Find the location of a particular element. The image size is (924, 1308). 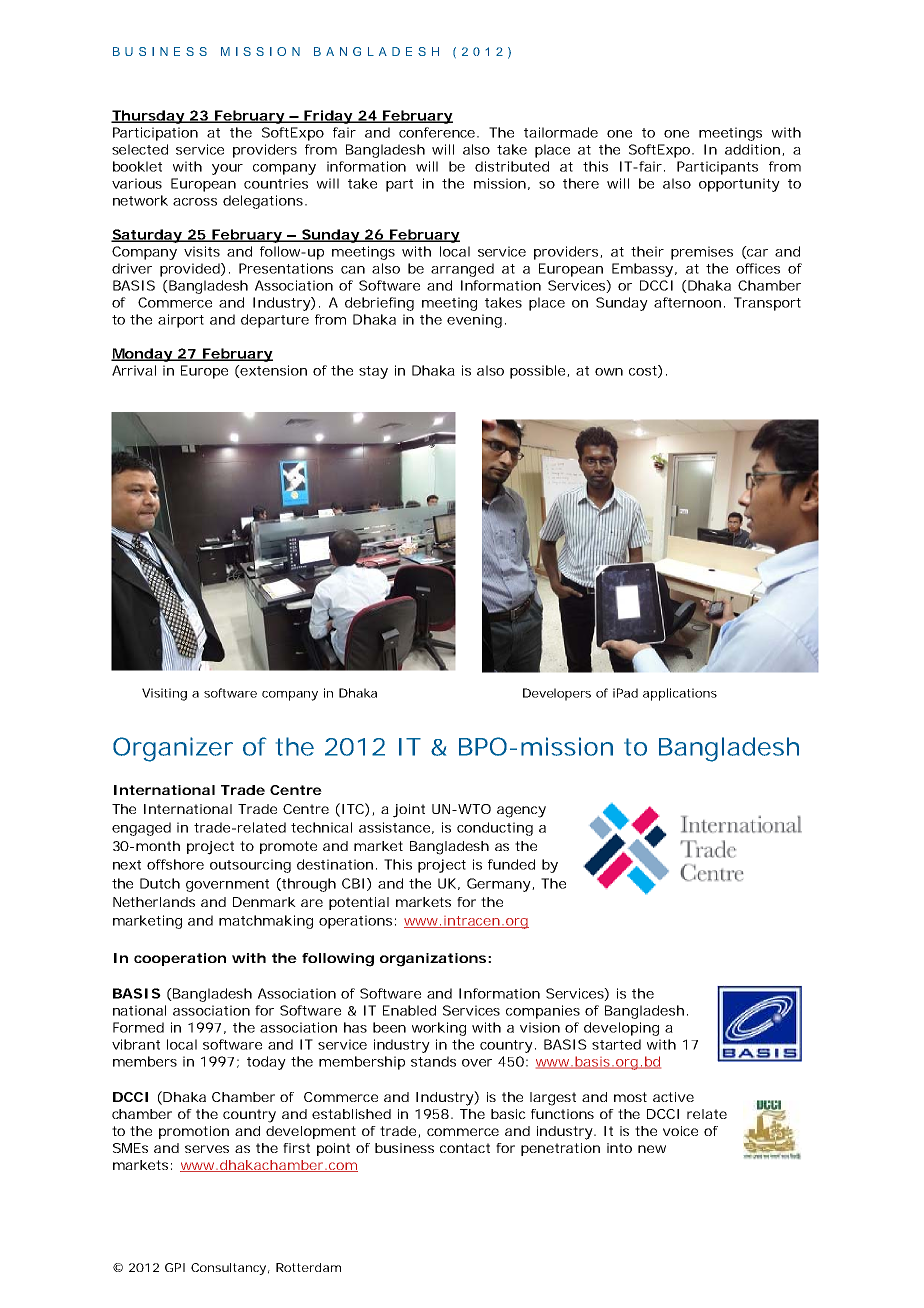

contact is located at coordinates (465, 1148).
